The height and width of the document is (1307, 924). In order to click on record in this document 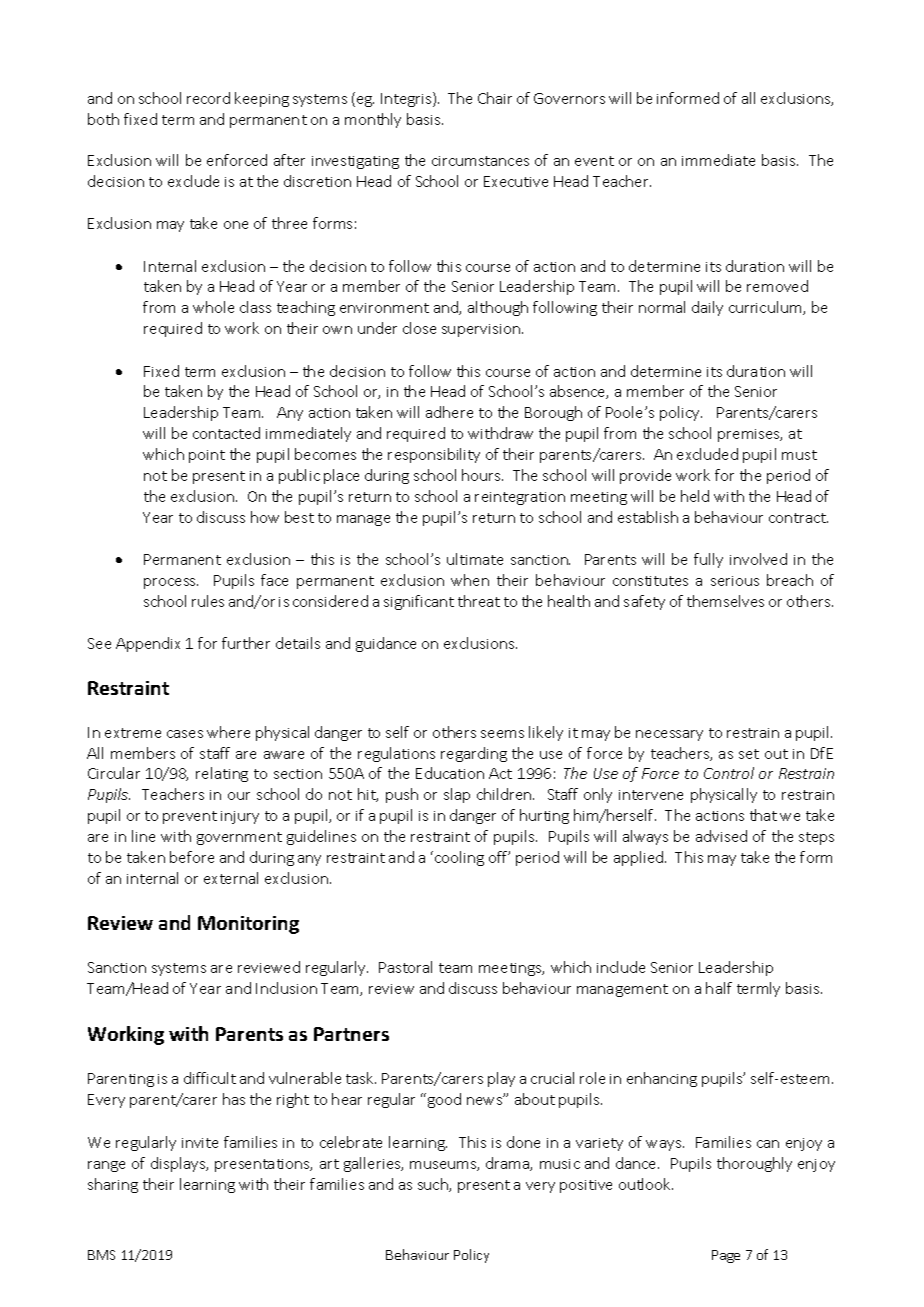, I will do `click(208, 98)`.
